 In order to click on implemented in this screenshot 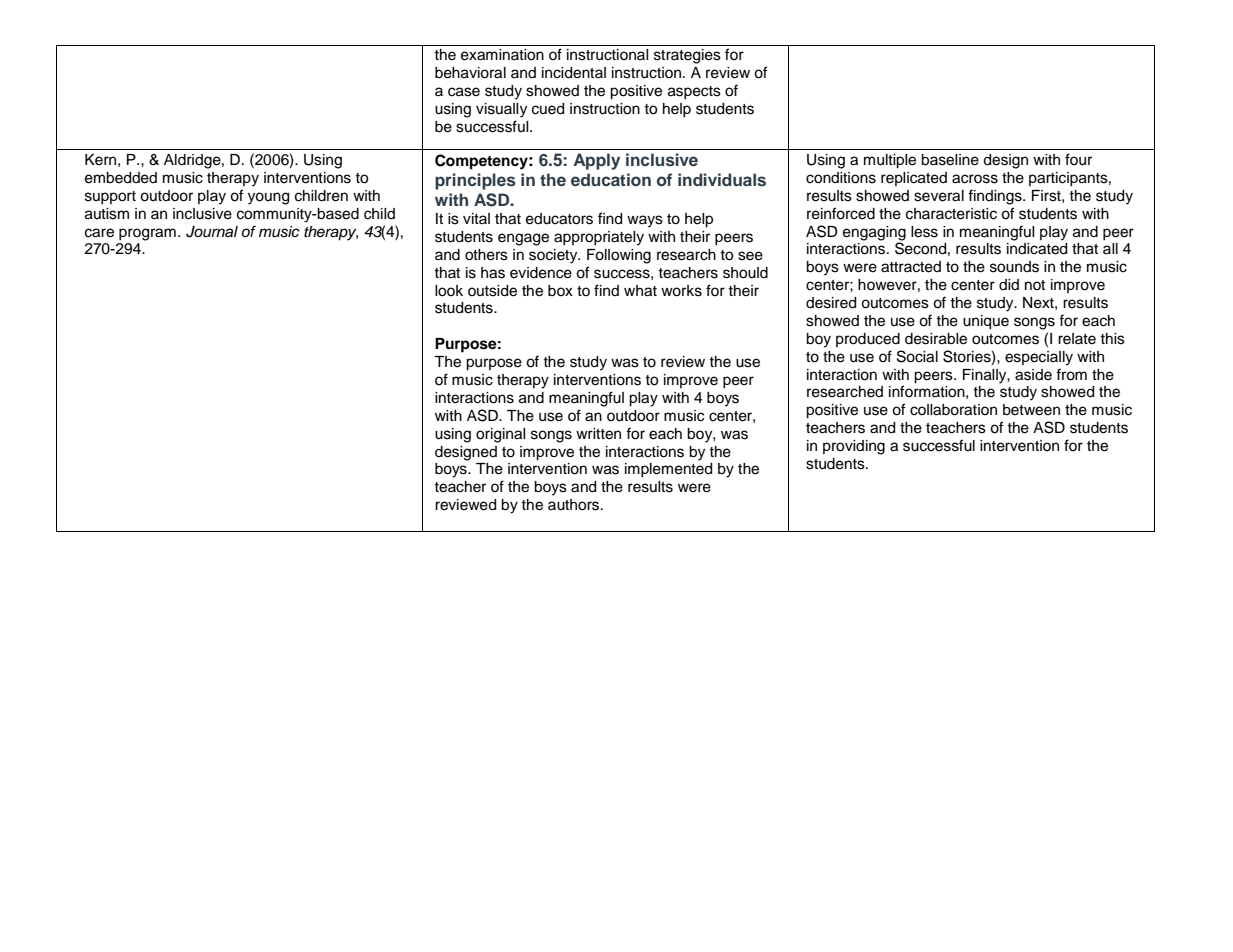, I will do `click(668, 470)`.
